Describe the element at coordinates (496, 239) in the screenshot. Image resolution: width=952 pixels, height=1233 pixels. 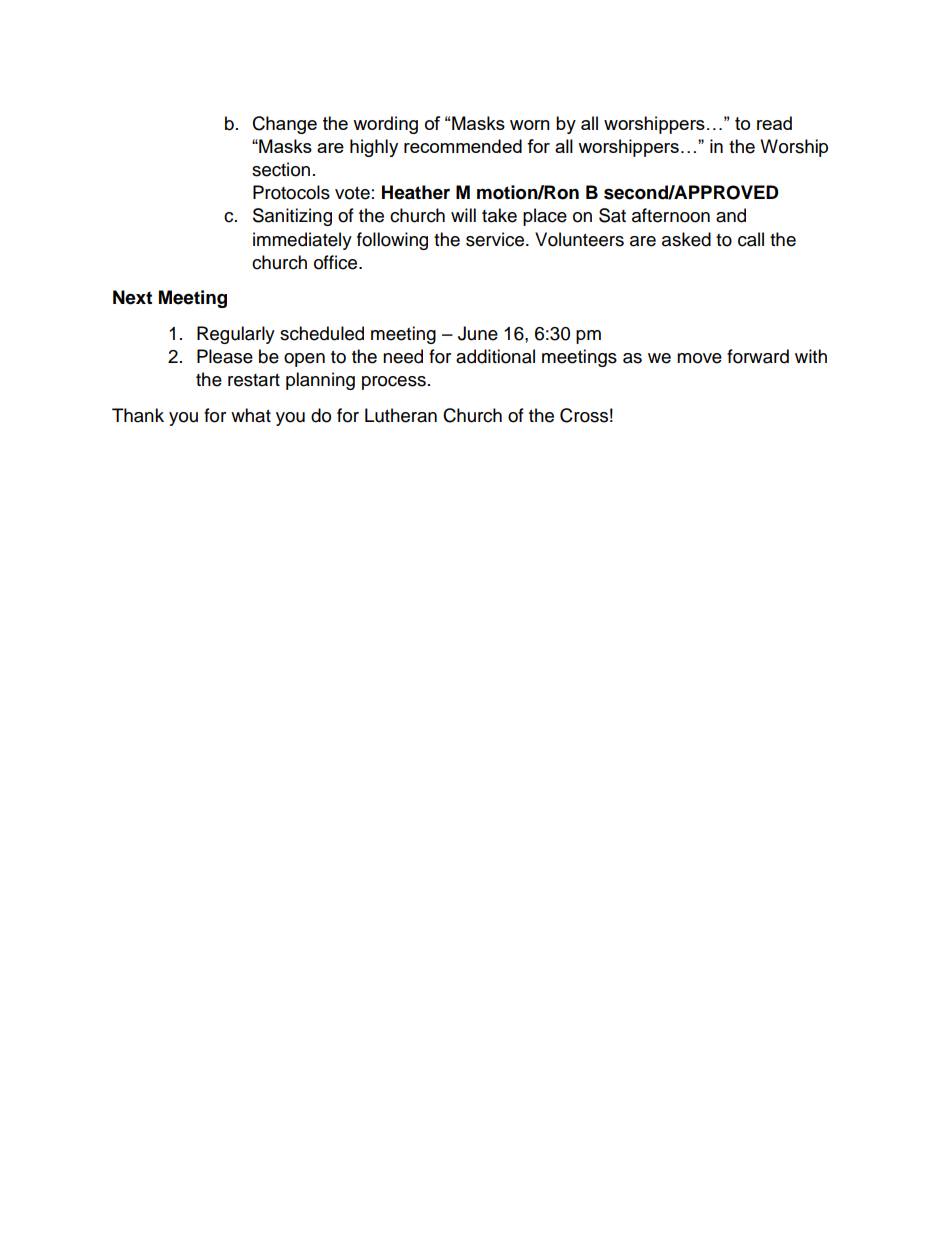
I see `service` at that location.
